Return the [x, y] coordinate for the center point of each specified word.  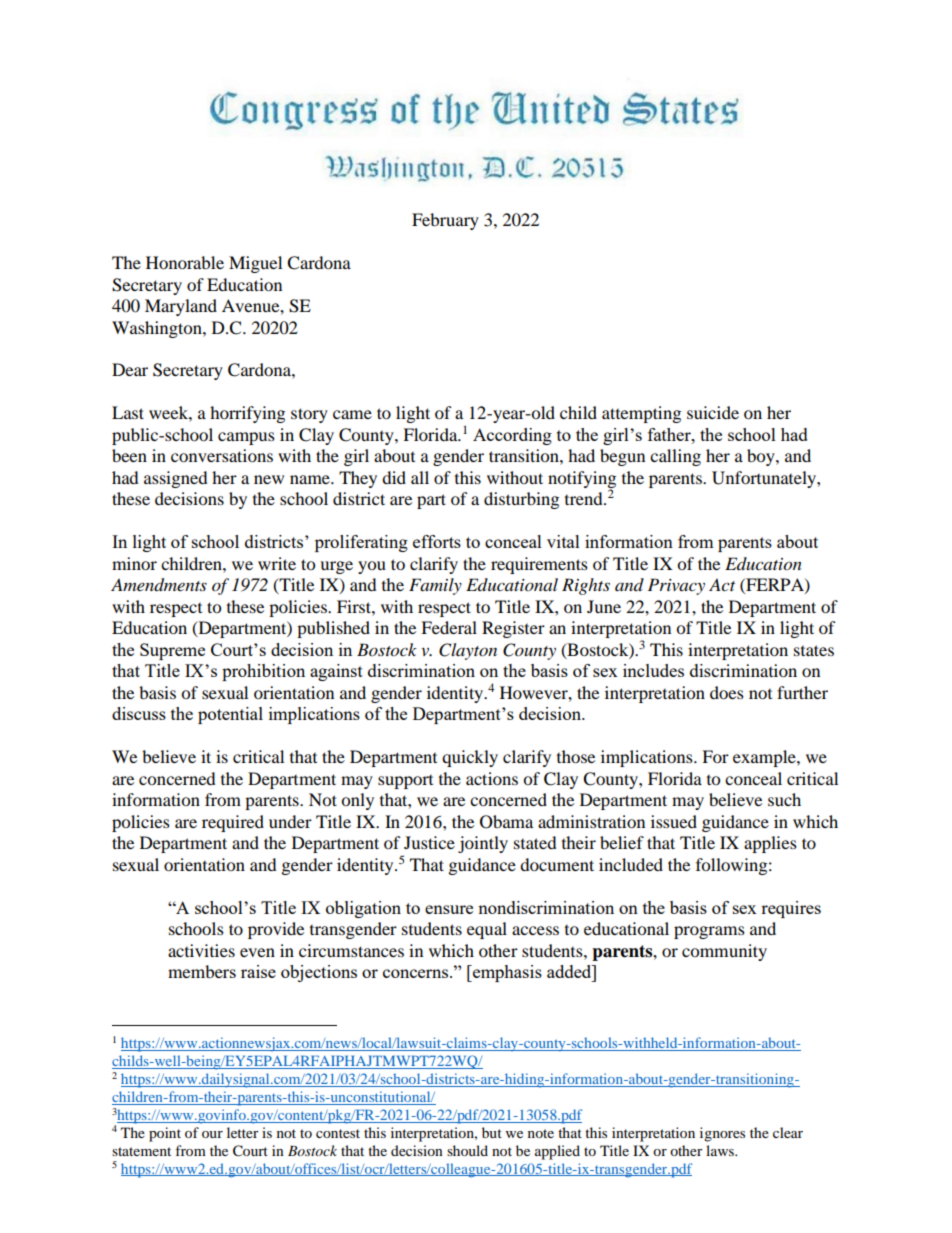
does [727, 692]
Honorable [185, 262]
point [165, 1134]
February [445, 221]
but [492, 1132]
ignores [722, 1134]
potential [230, 715]
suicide [713, 412]
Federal [449, 627]
